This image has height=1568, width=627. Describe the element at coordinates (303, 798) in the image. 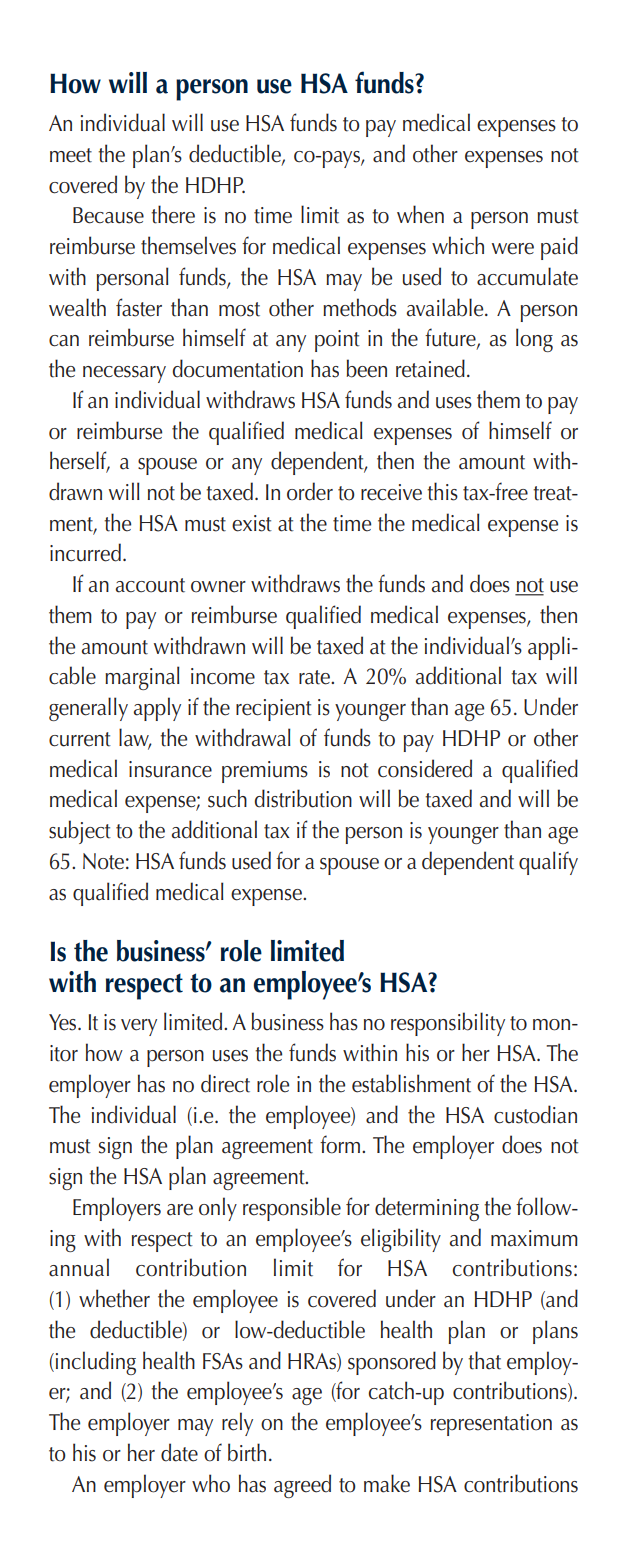

I see `distribution` at that location.
